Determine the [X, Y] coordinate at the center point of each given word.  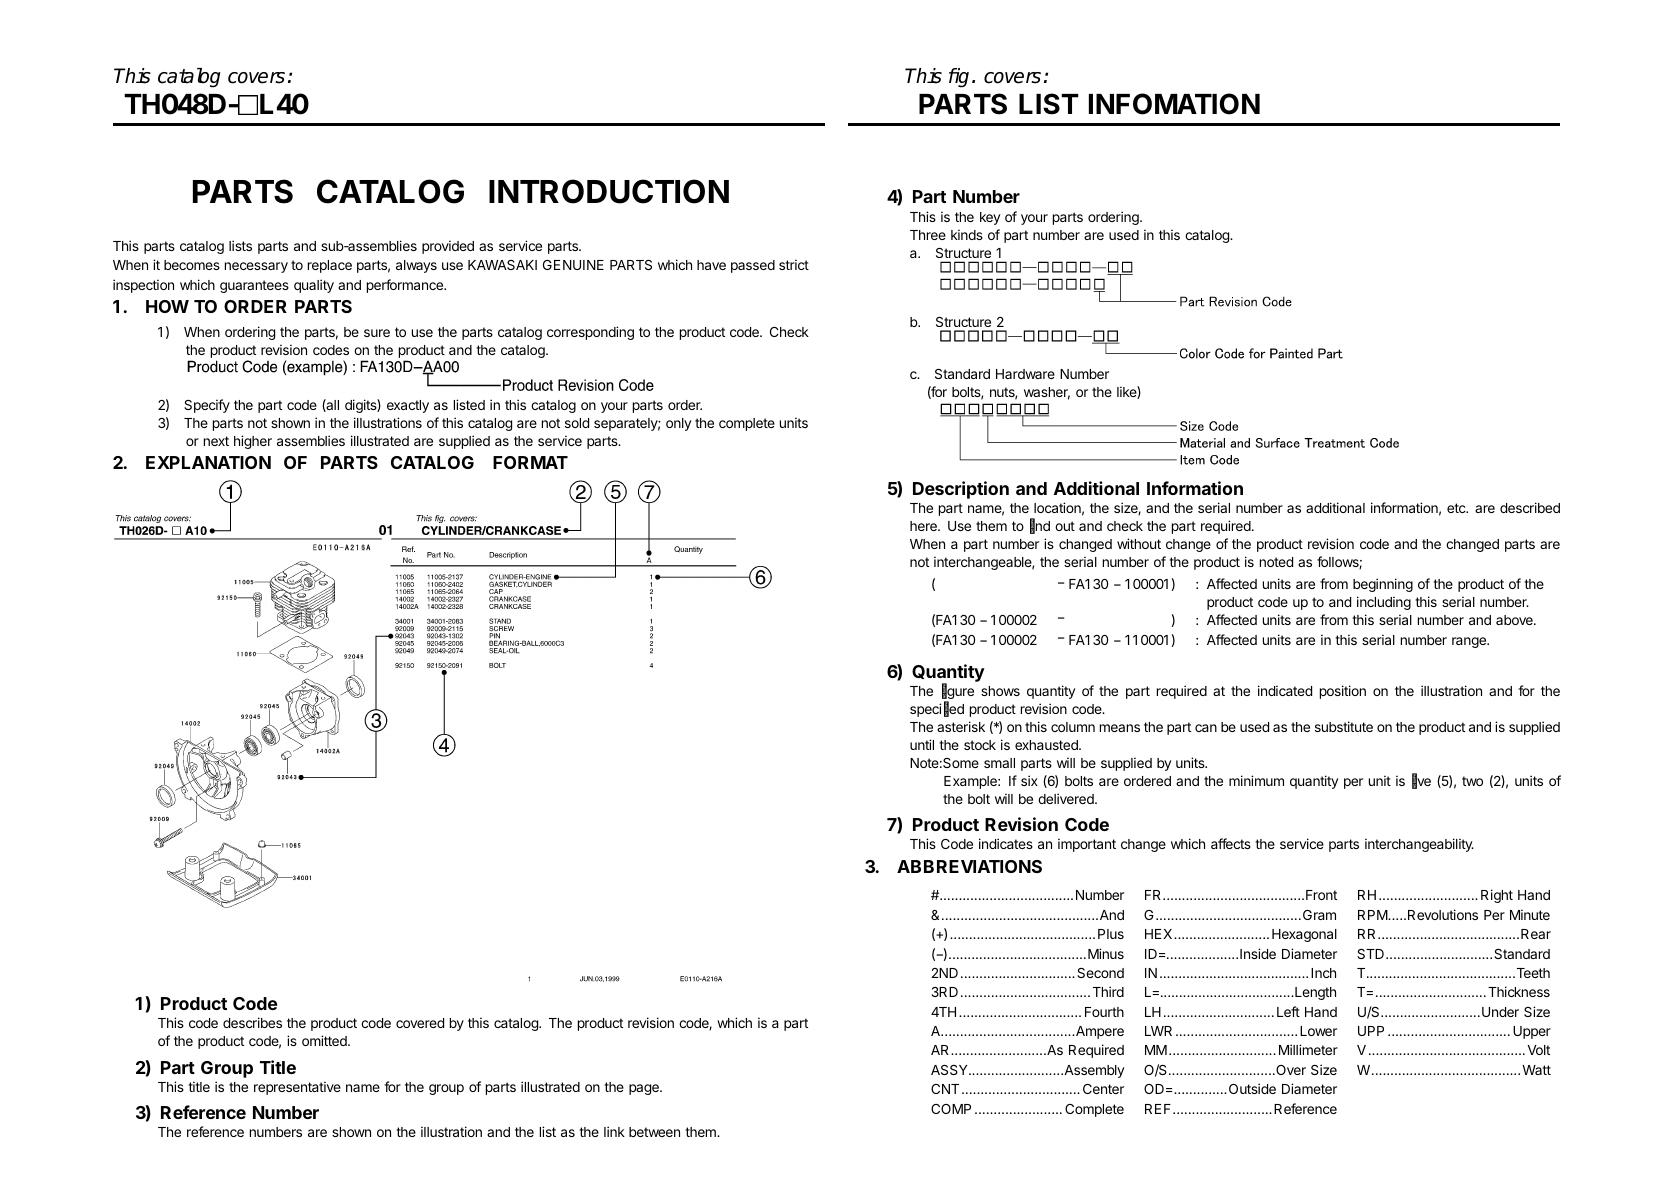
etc [1457, 508]
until [922, 744]
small [999, 763]
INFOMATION [1174, 104]
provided [448, 247]
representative [297, 1088]
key [990, 218]
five [1421, 781]
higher [253, 442]
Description [961, 490]
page [645, 1089]
